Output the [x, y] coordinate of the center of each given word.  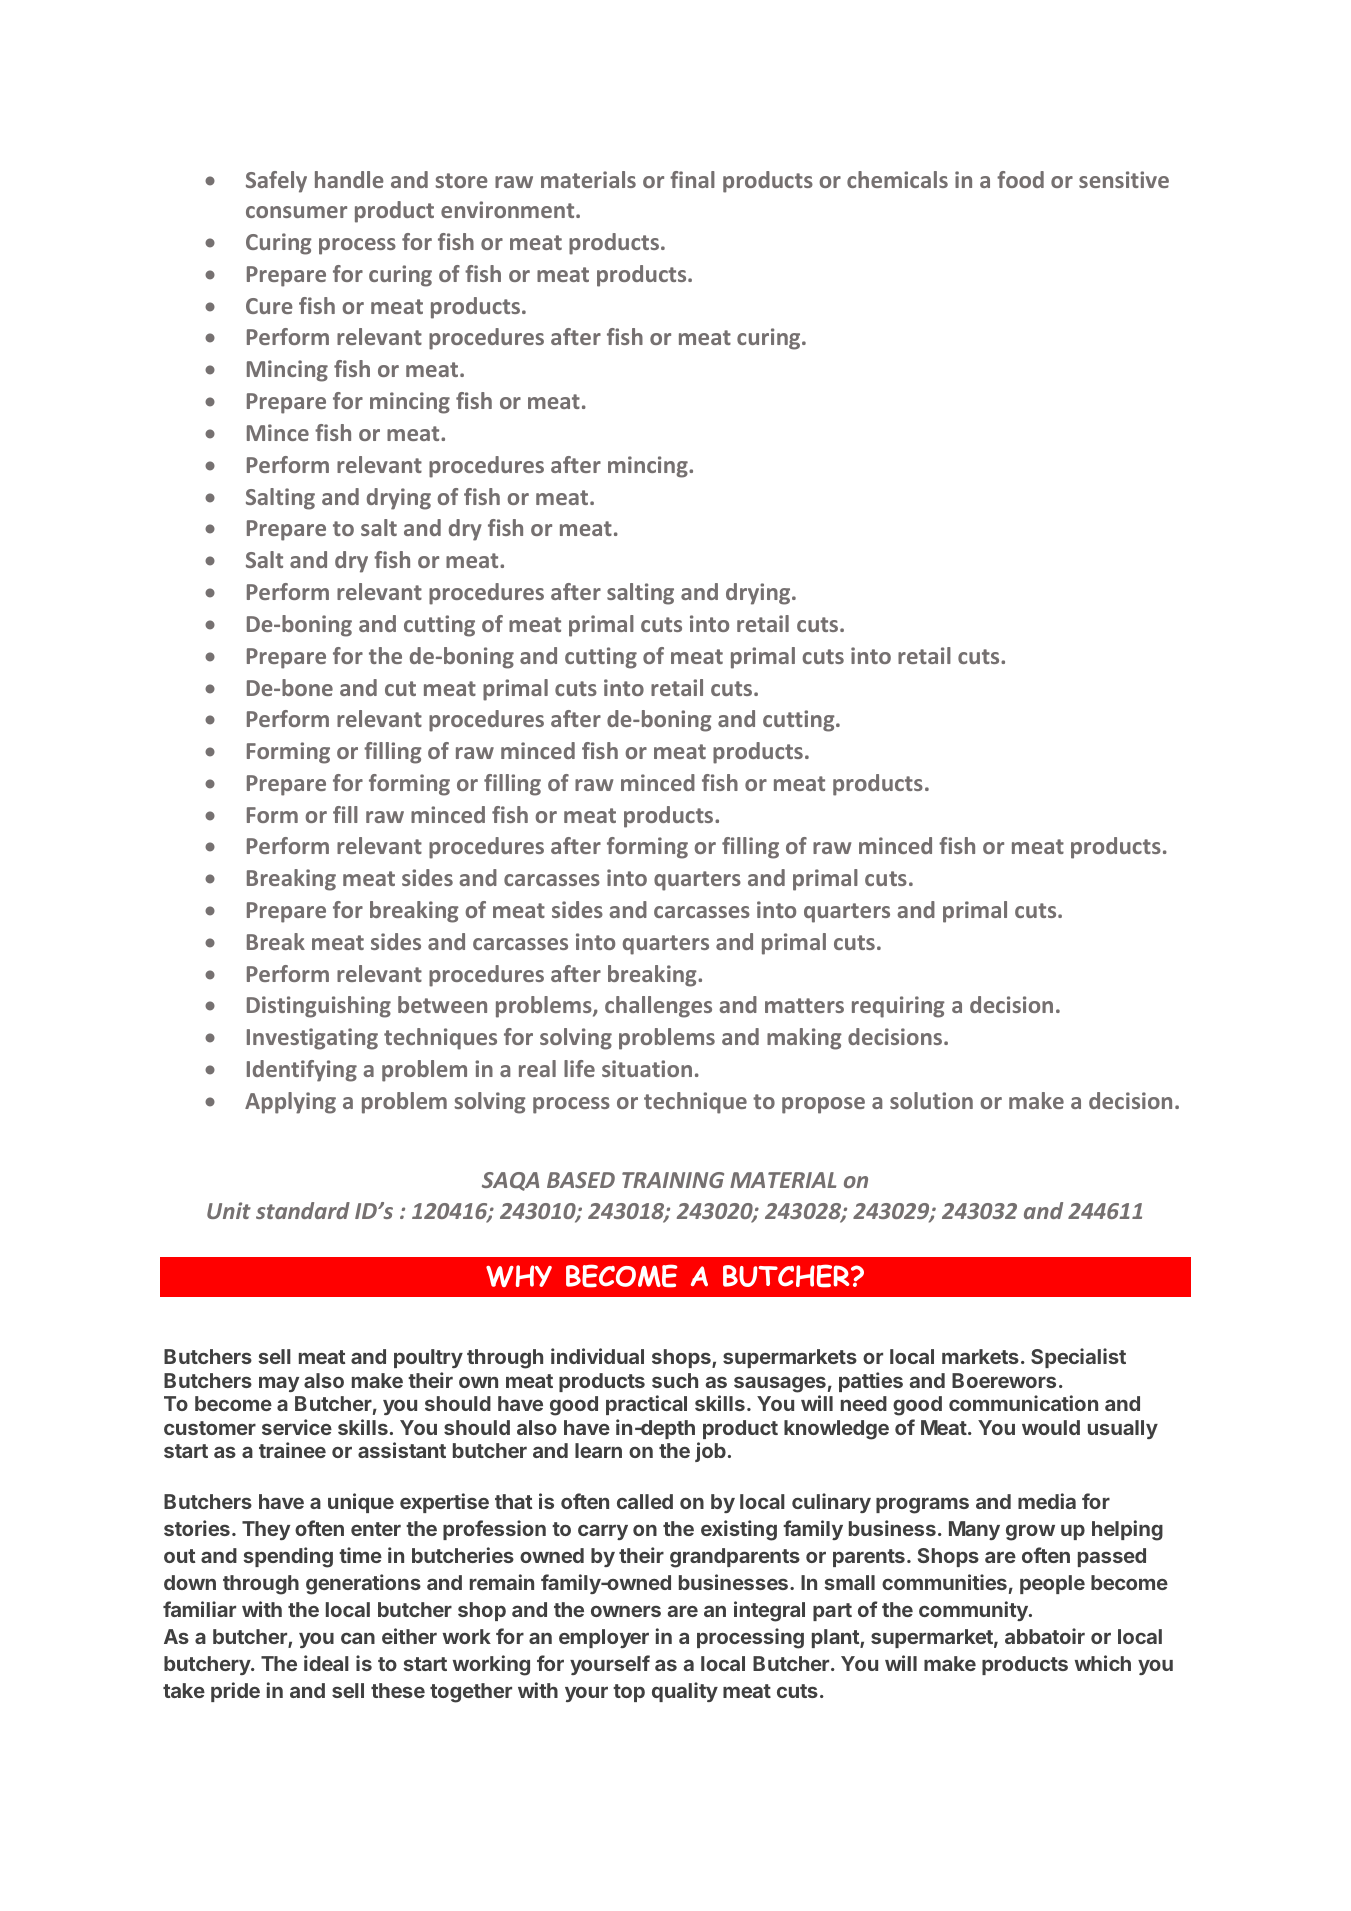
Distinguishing [319, 1007]
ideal [326, 1663]
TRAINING [673, 1180]
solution [931, 1100]
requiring [898, 1007]
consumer [296, 212]
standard [303, 1210]
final [692, 179]
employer [604, 1638]
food [1020, 179]
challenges [658, 1007]
